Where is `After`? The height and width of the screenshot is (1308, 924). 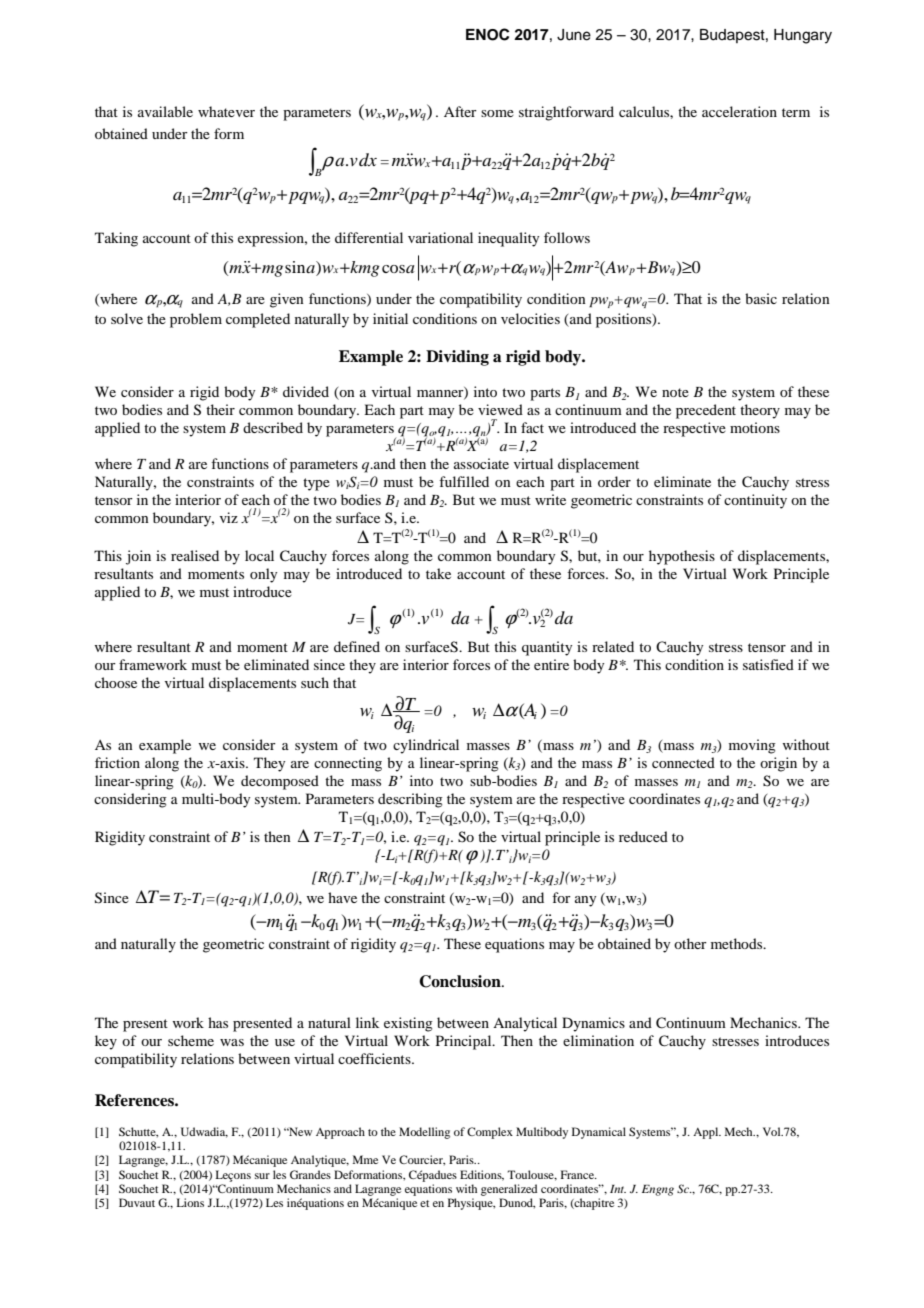 After is located at coordinates (460, 111).
